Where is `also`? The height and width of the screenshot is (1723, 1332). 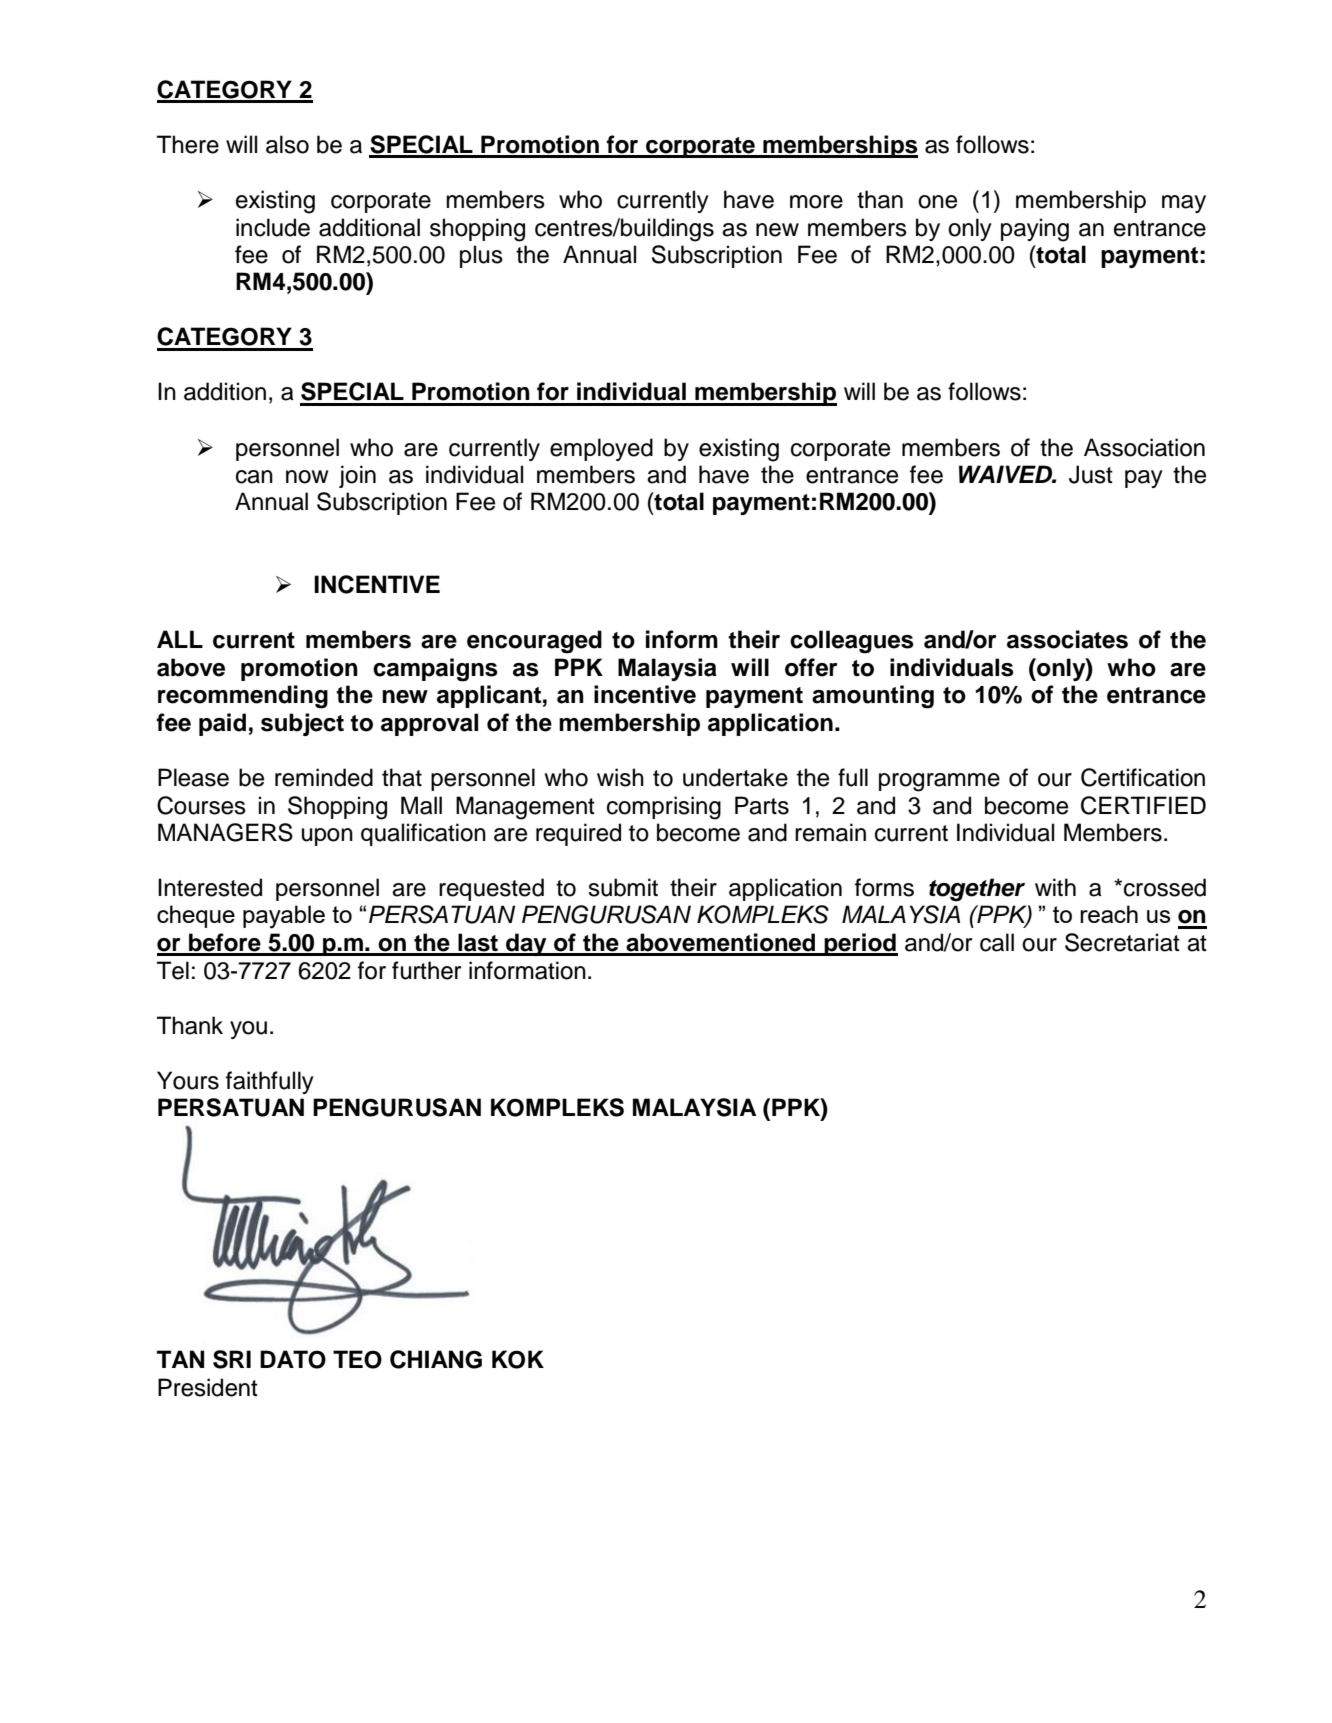 also is located at coordinates (287, 144).
